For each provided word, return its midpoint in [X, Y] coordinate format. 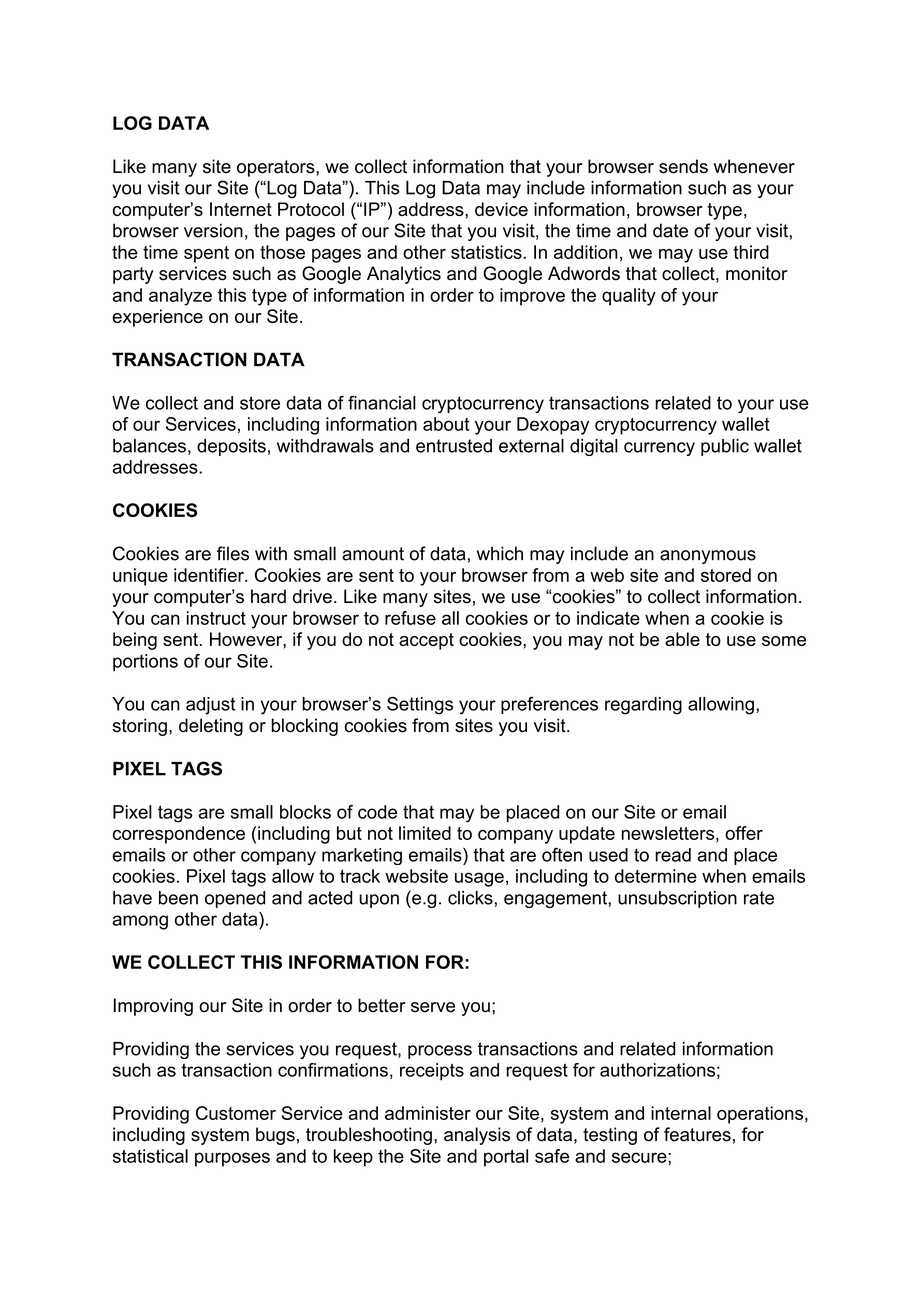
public [725, 447]
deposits [231, 447]
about [446, 424]
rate [759, 898]
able [682, 639]
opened [235, 899]
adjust [211, 706]
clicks [470, 898]
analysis [477, 1136]
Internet [241, 209]
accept [426, 641]
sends [683, 166]
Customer [236, 1113]
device [501, 209]
